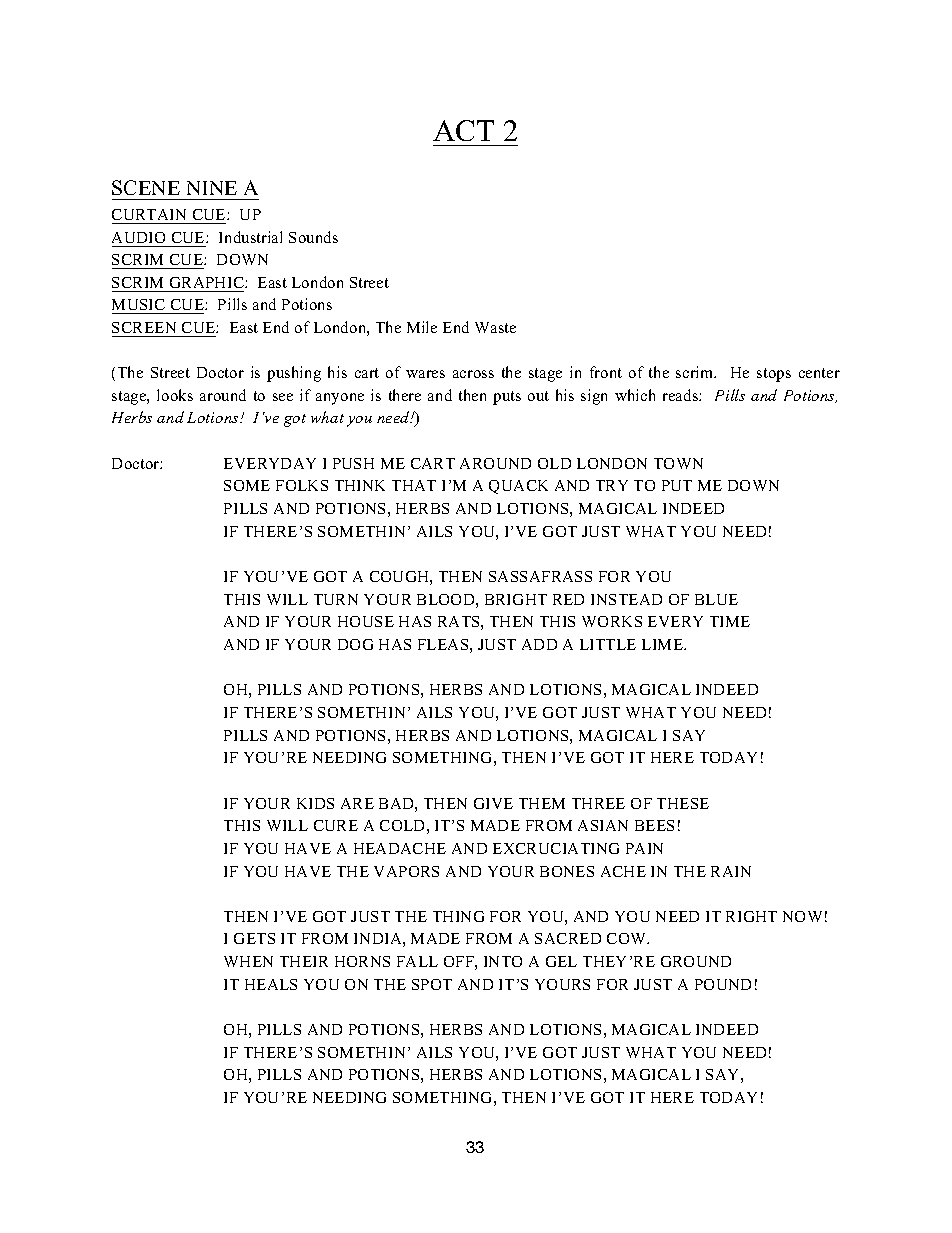  I want to click on INTO, so click(503, 961).
